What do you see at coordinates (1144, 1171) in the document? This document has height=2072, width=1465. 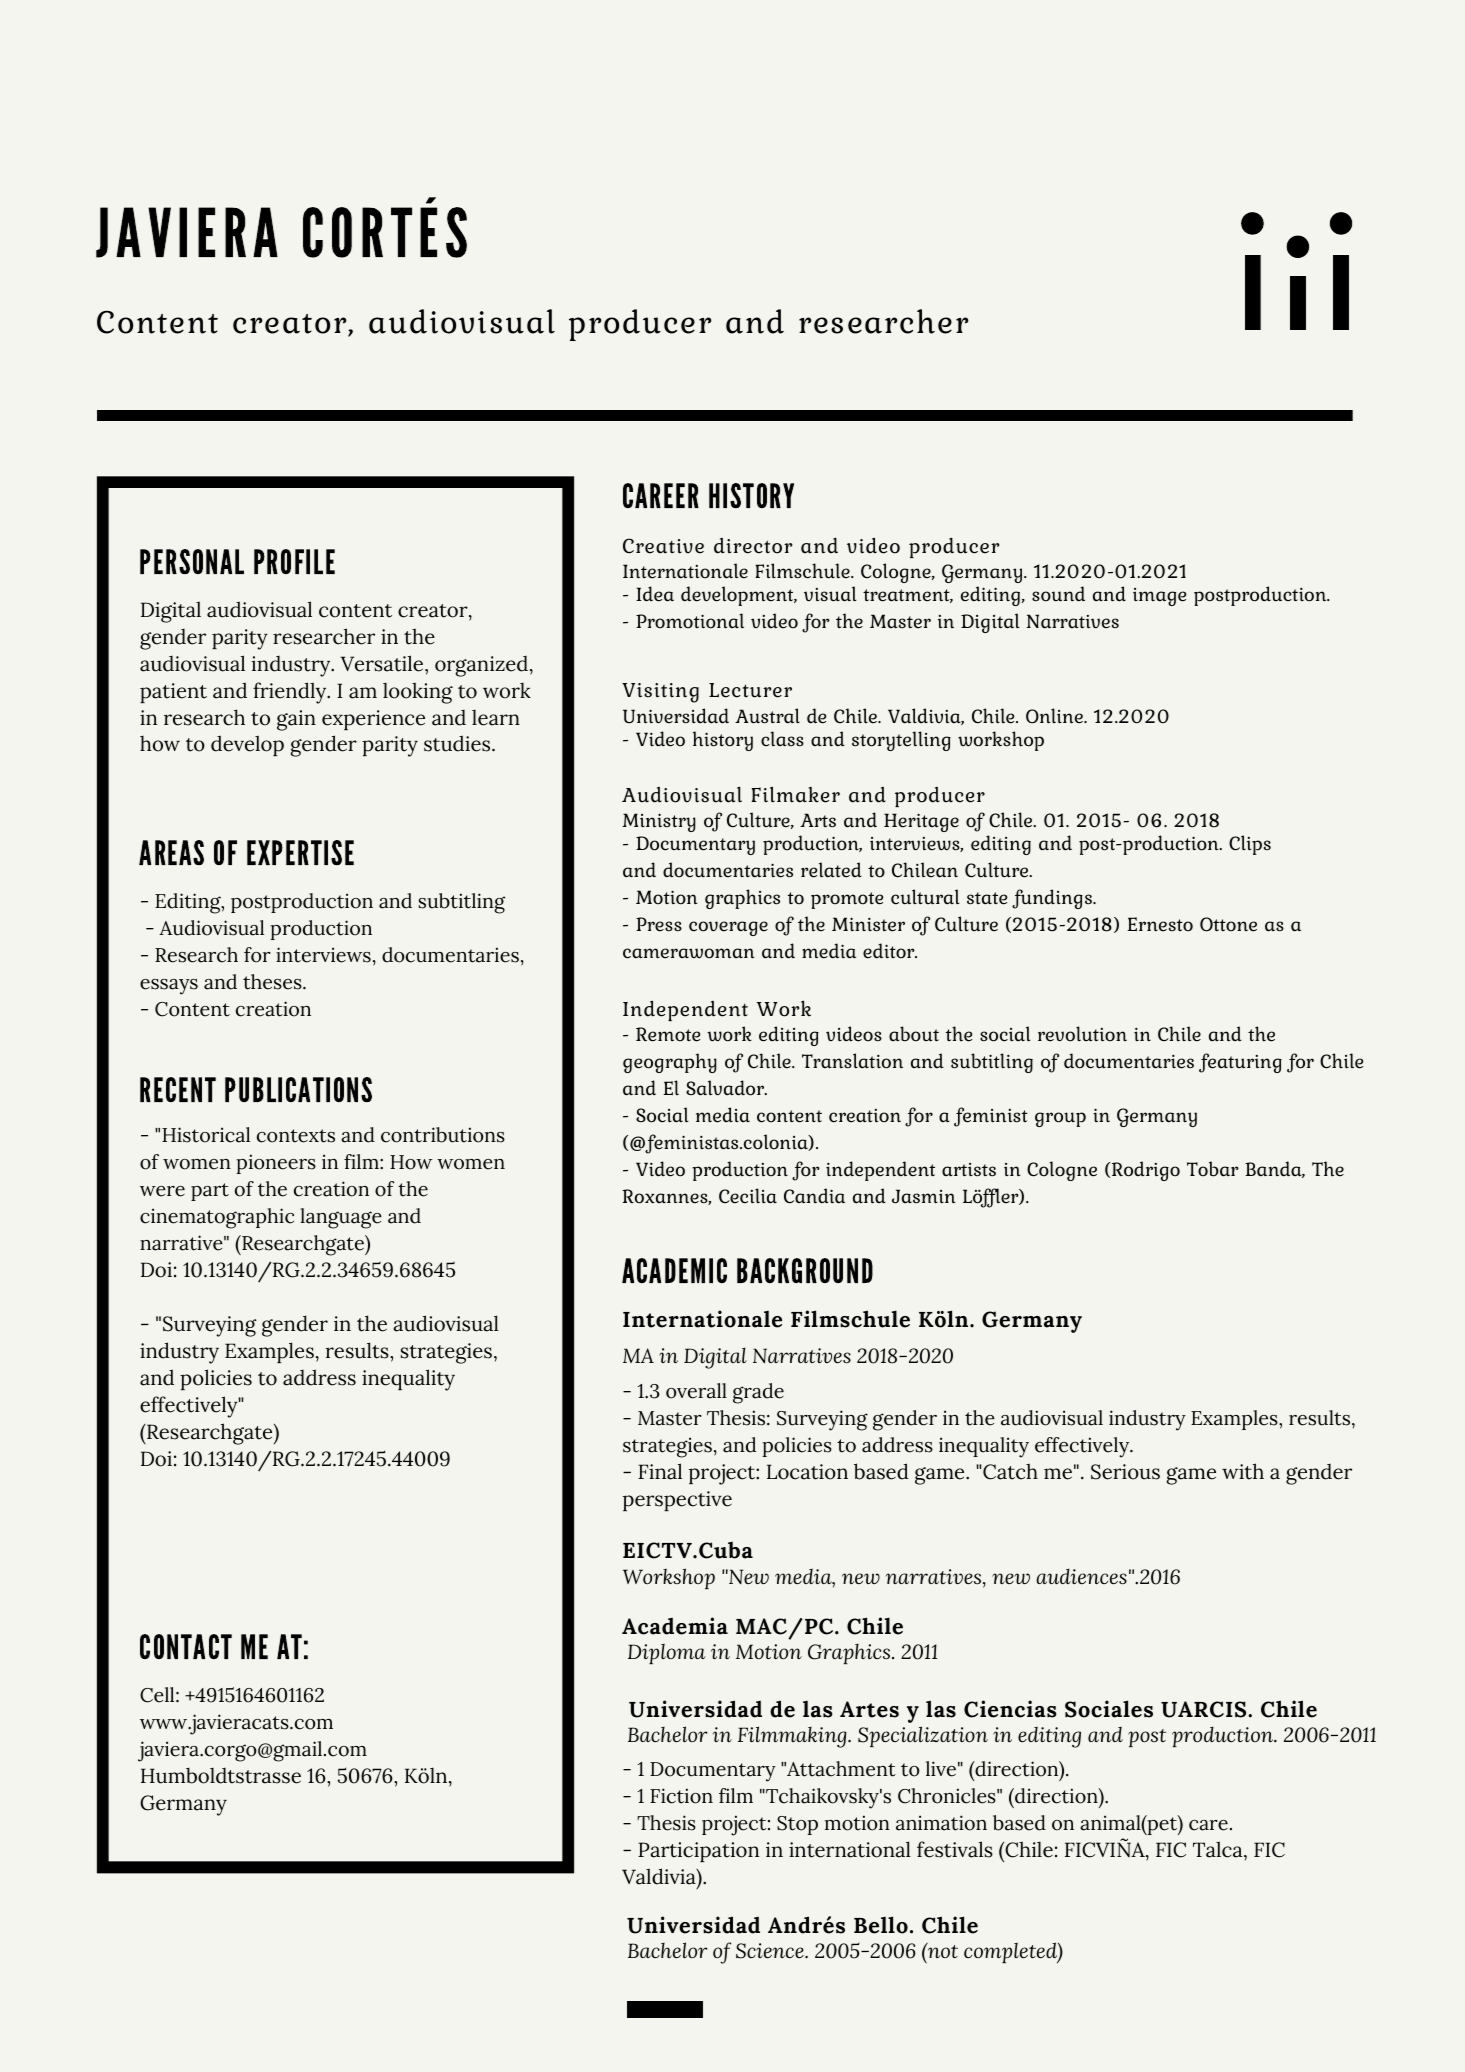 I see `Rodrigo` at bounding box center [1144, 1171].
